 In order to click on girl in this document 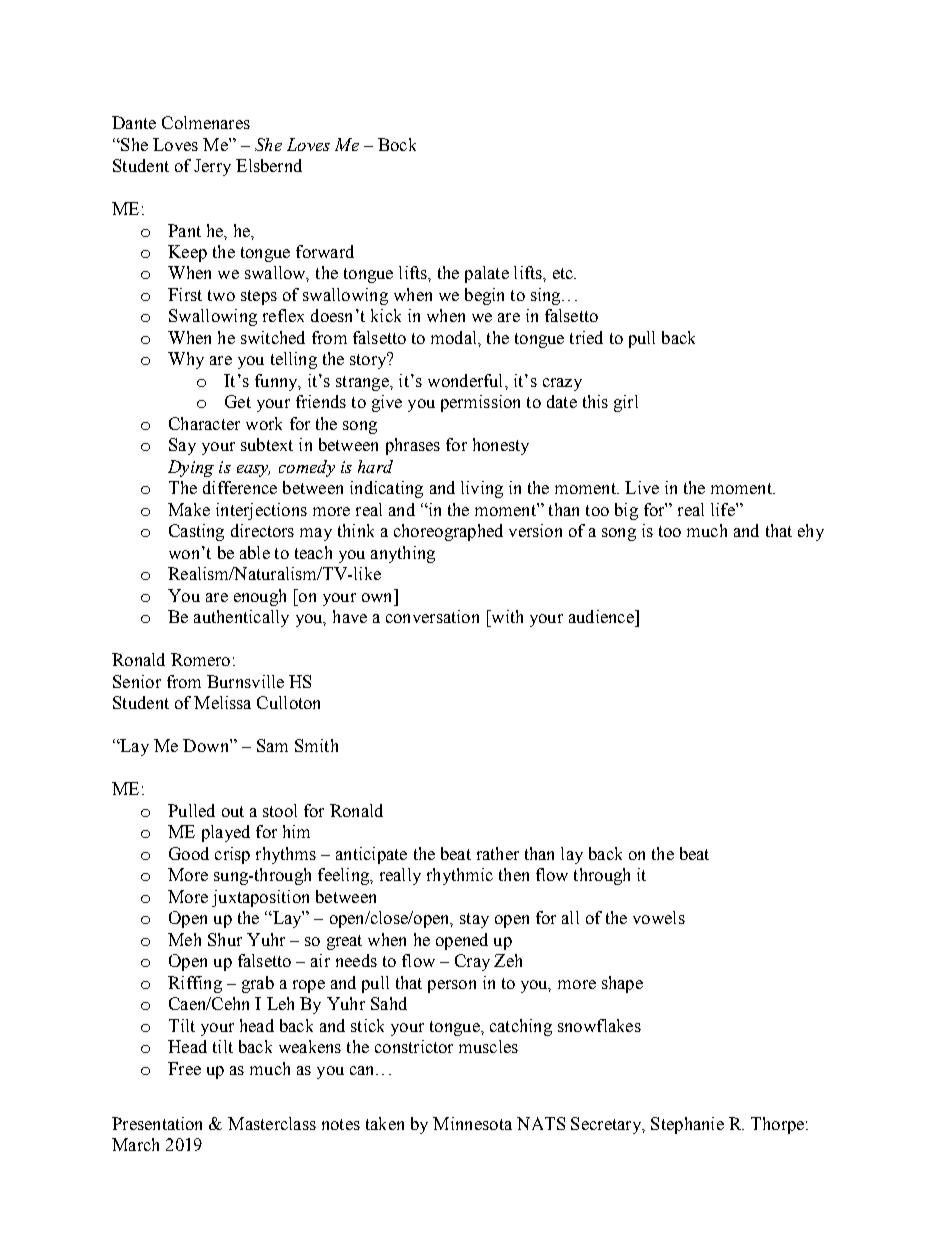, I will do `click(626, 403)`.
